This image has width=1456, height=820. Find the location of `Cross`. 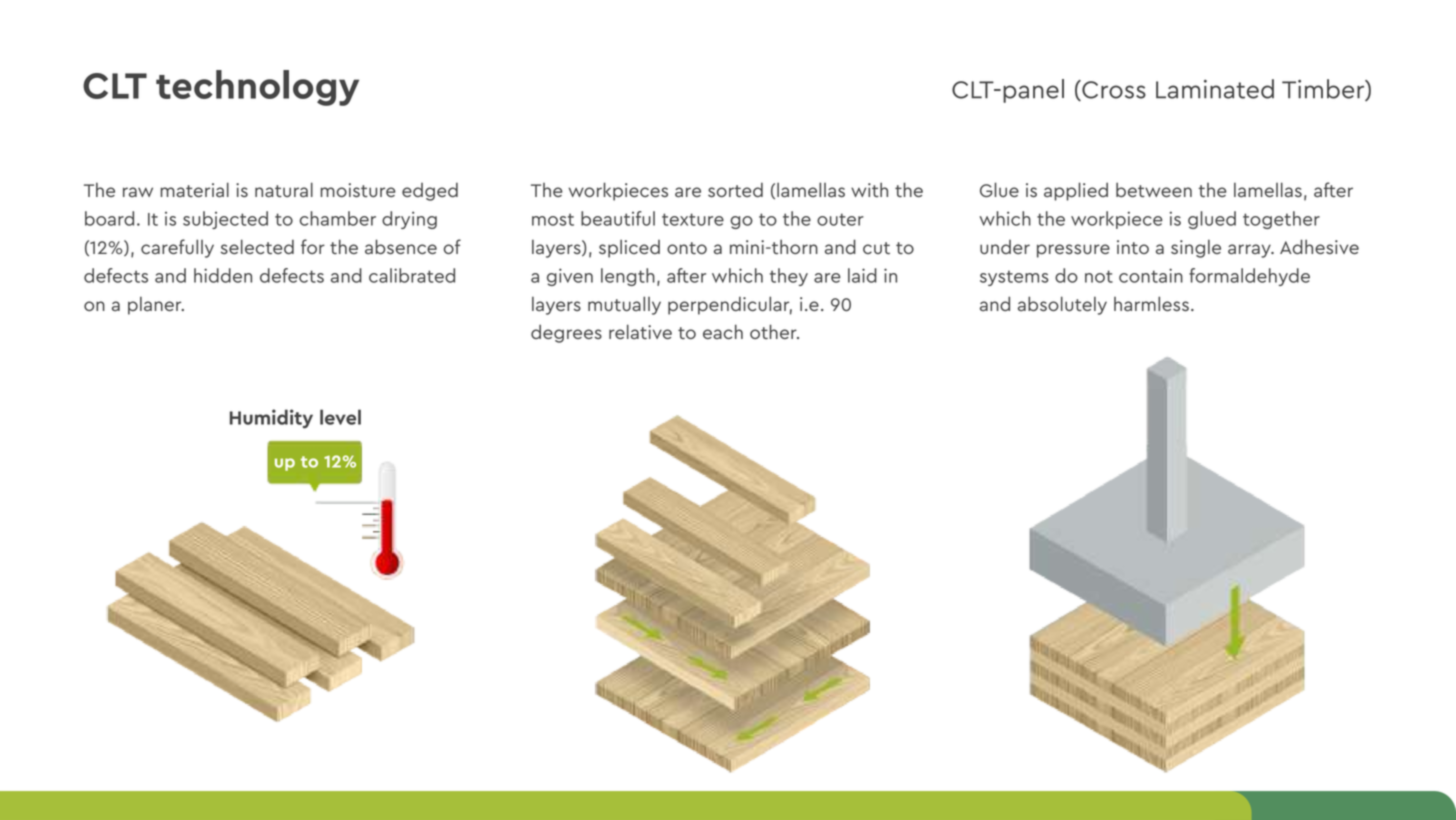

Cross is located at coordinates (1113, 90).
